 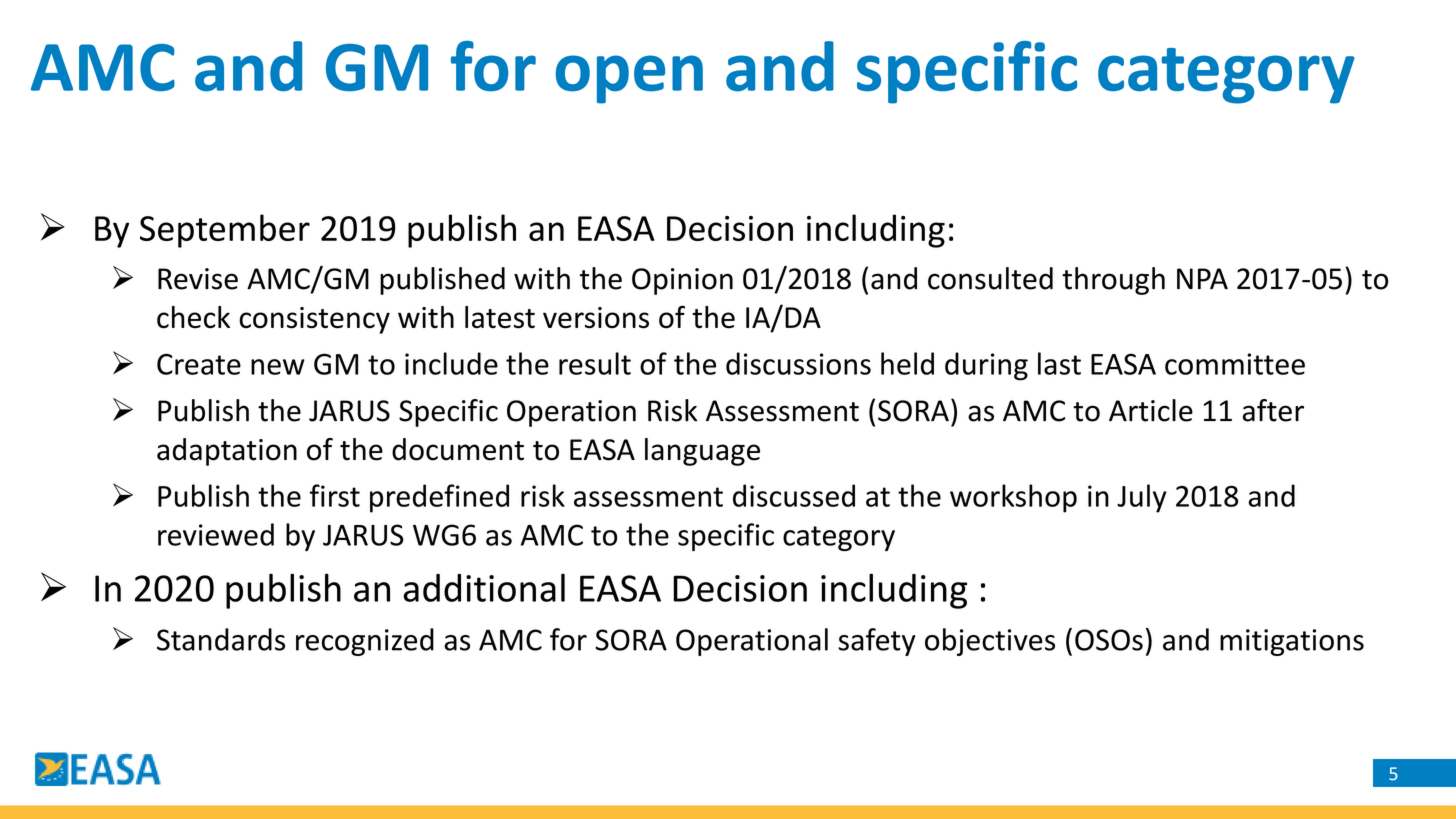 What do you see at coordinates (1235, 364) in the screenshot?
I see `committee` at bounding box center [1235, 364].
